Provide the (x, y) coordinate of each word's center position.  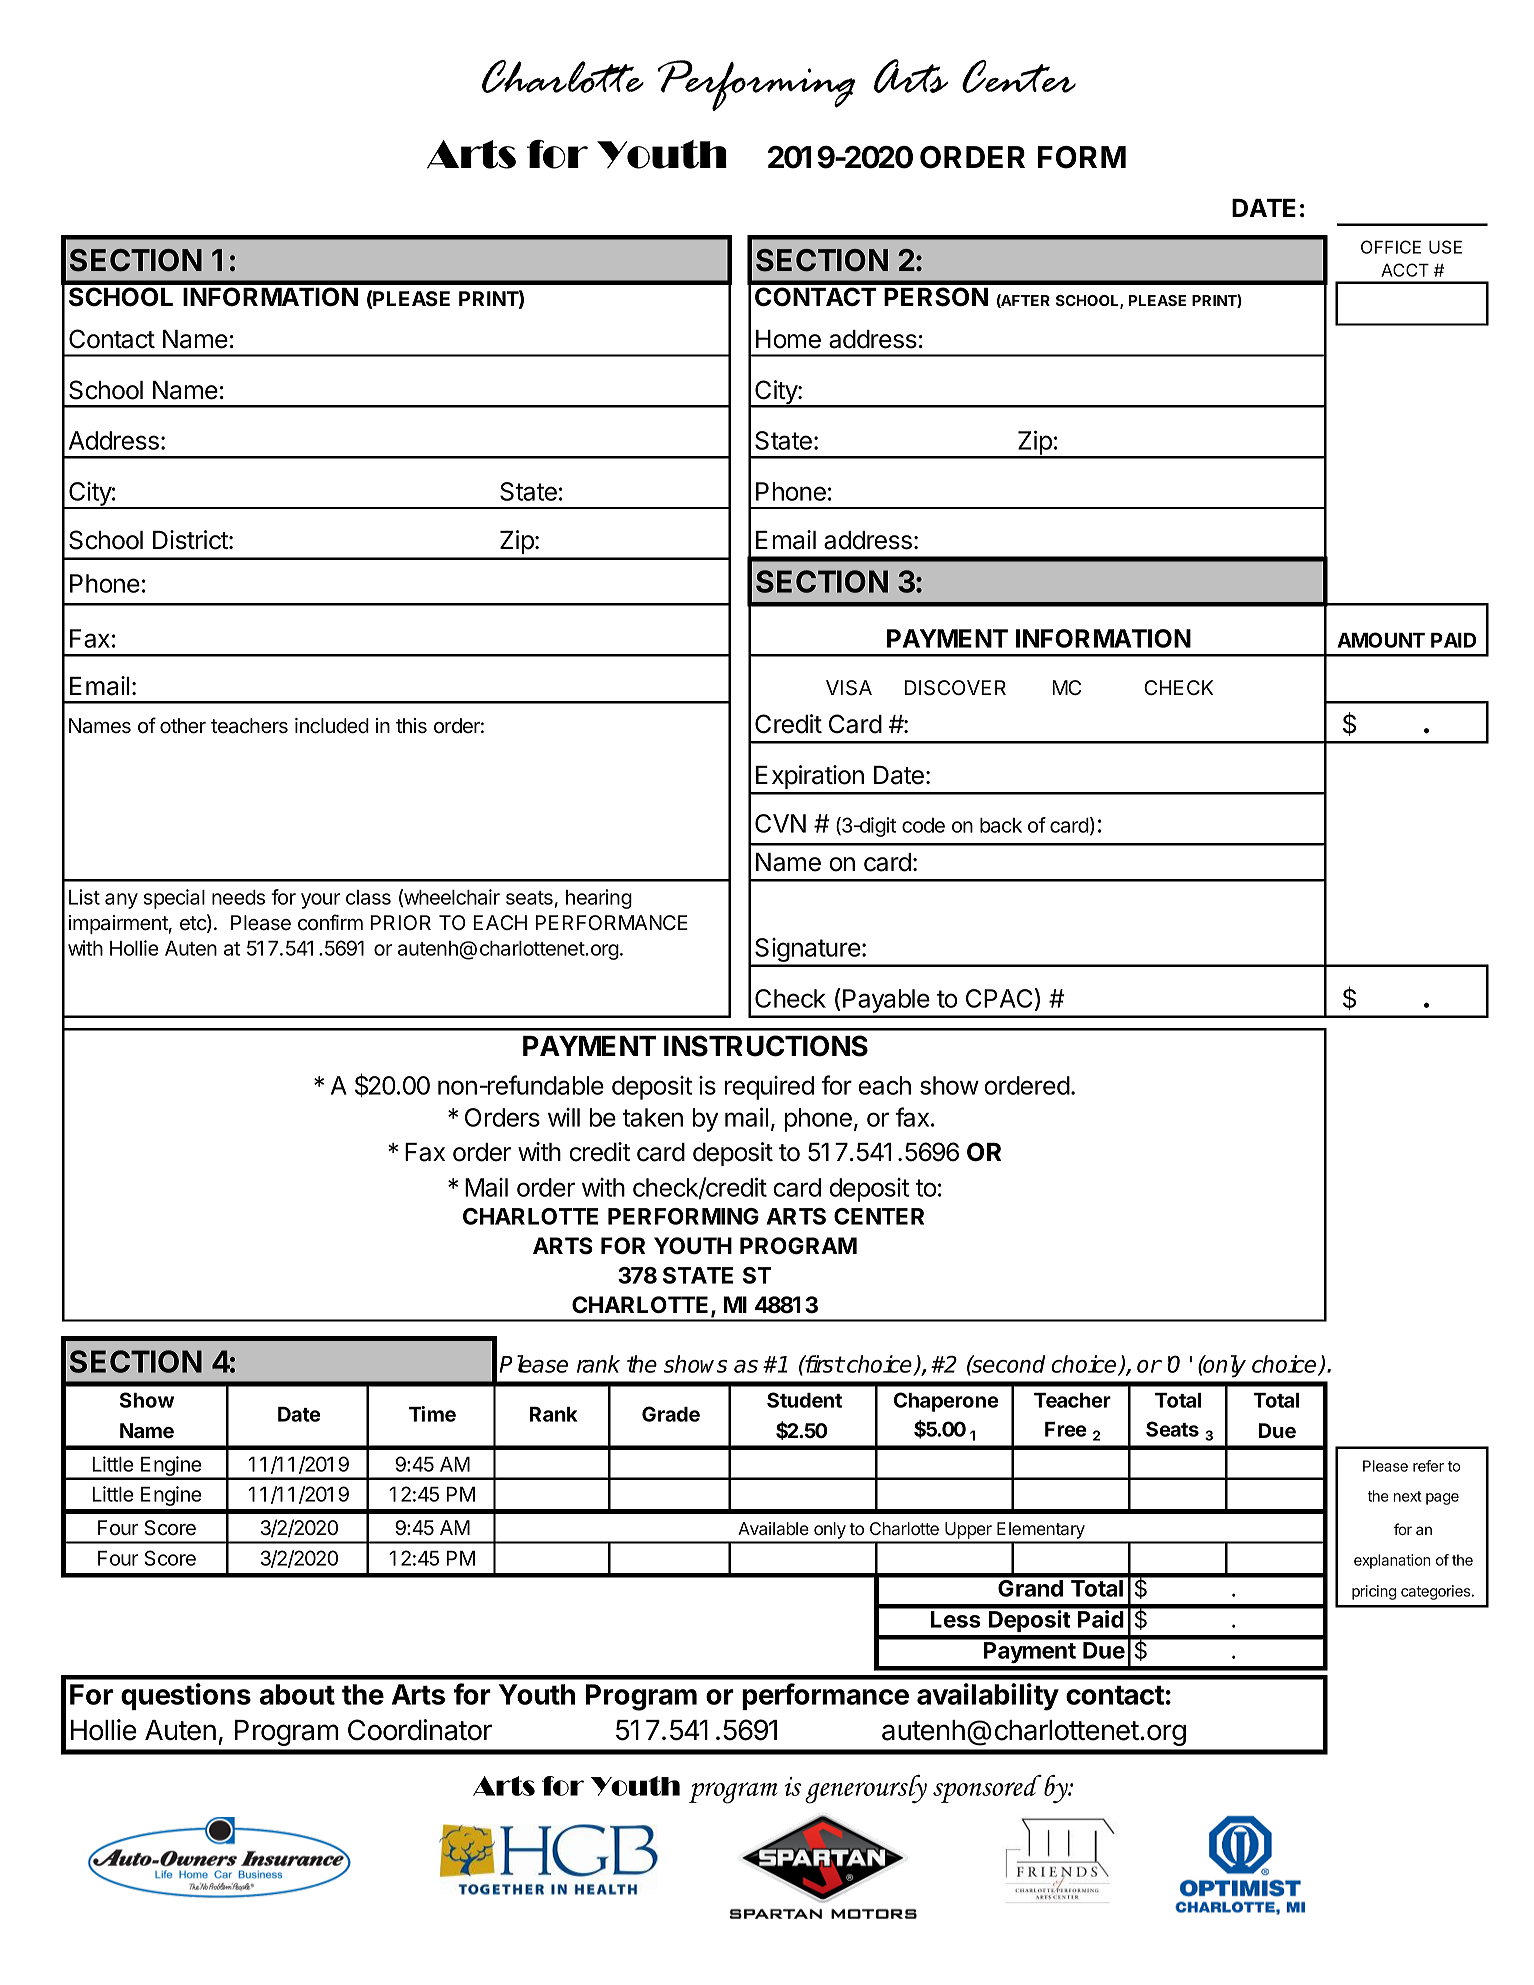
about (297, 1694)
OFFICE (1391, 247)
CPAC (999, 998)
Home (788, 339)
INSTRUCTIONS (766, 1046)
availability (988, 1697)
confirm (330, 922)
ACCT (1405, 270)
